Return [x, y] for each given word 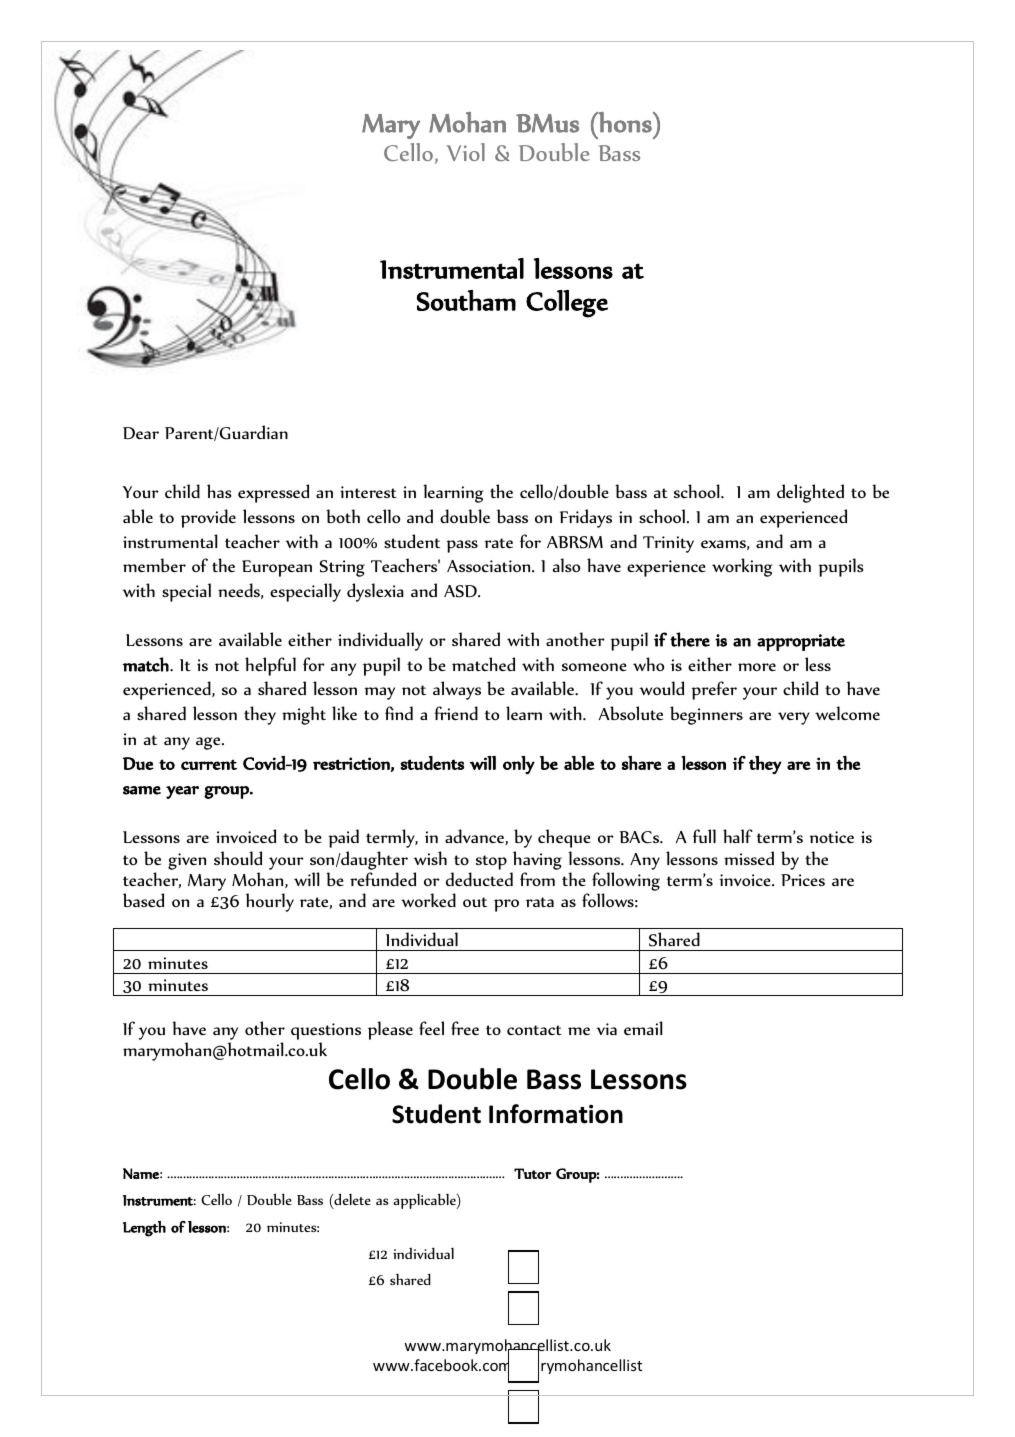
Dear [141, 433]
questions [326, 1031]
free [465, 1028]
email [643, 1028]
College [567, 304]
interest [368, 492]
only [519, 765]
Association [490, 566]
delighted [810, 493]
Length [144, 1229]
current [209, 764]
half [738, 836]
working [742, 567]
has [219, 491]
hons [625, 122]
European [277, 568]
